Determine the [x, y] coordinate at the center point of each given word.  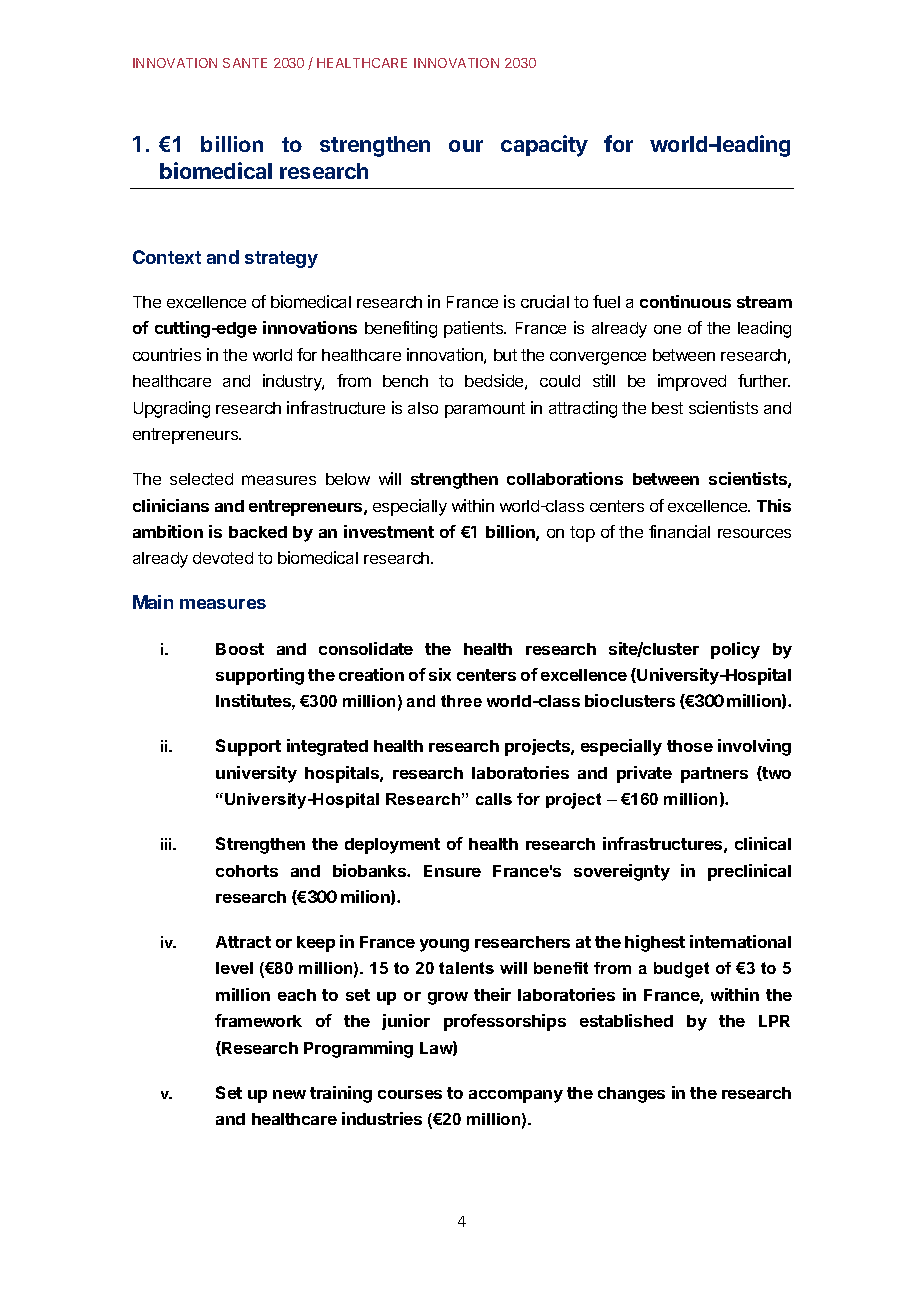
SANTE [245, 63]
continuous [685, 301]
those [690, 746]
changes [631, 1095]
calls [494, 799]
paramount [485, 410]
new [289, 1094]
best [667, 408]
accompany [516, 1096]
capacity [544, 146]
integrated [327, 747]
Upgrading [172, 409]
